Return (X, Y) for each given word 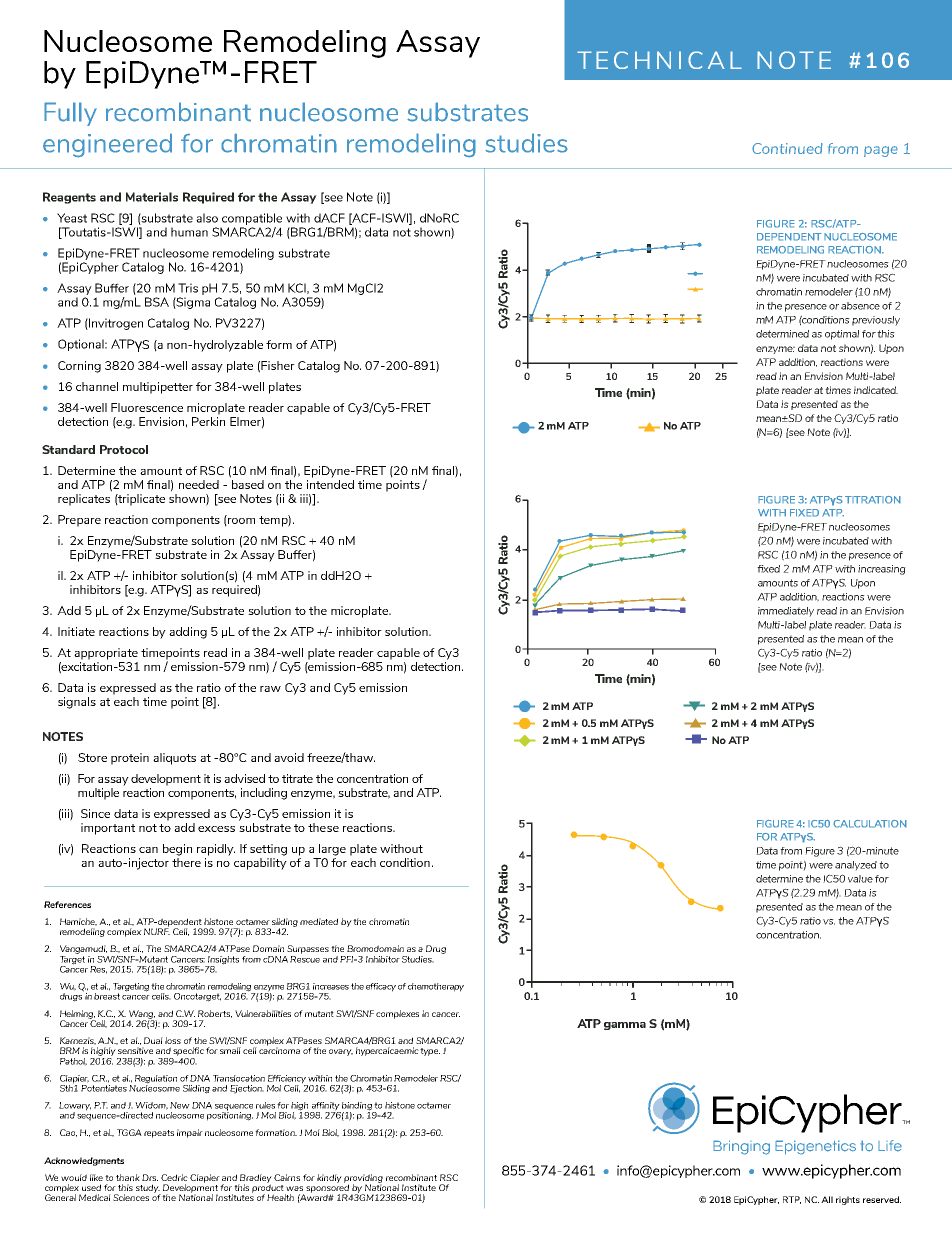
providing (363, 1179)
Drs (150, 1177)
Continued (787, 148)
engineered (107, 145)
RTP (792, 1200)
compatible (252, 219)
